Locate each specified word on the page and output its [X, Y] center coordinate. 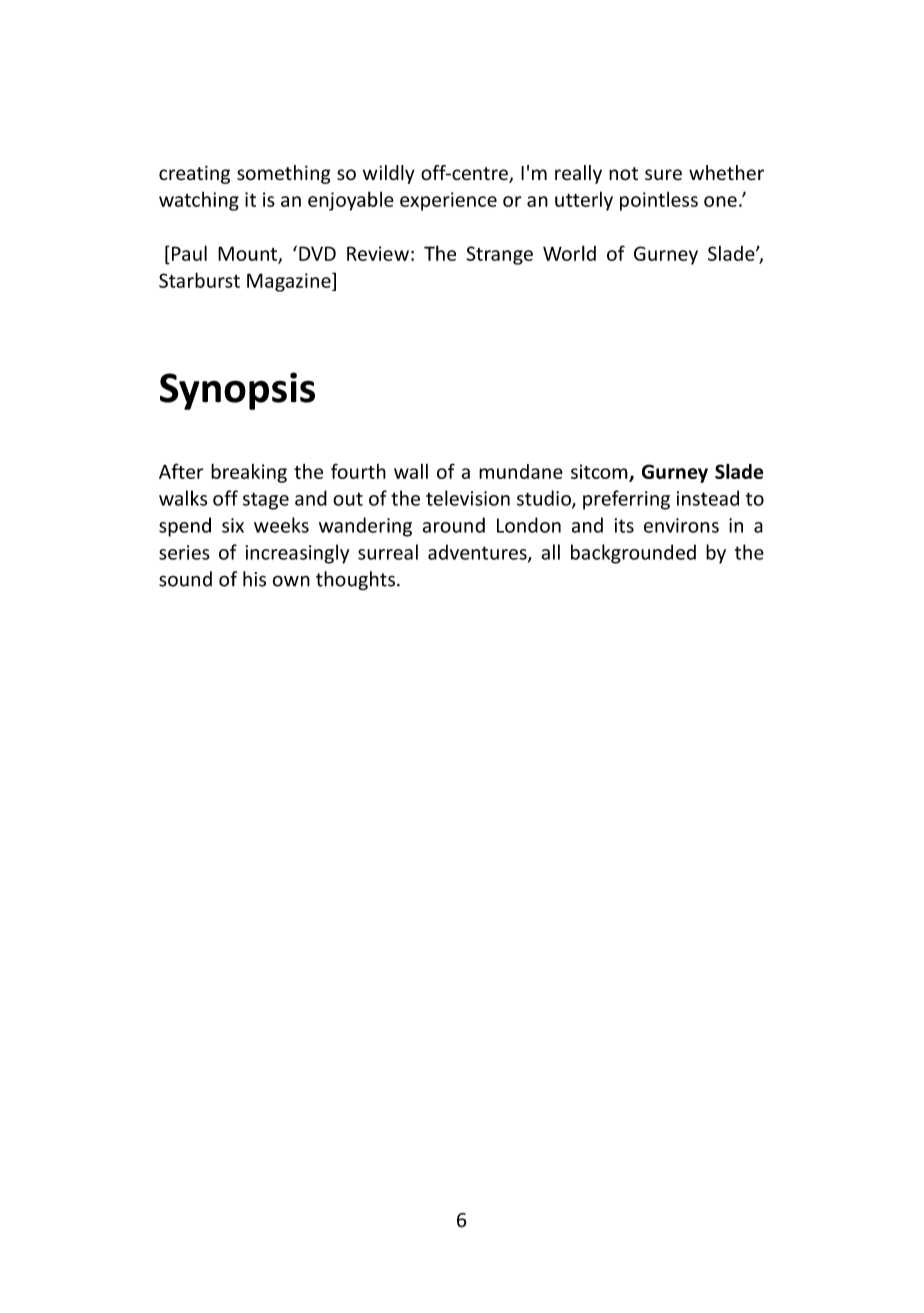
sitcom [600, 472]
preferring [626, 500]
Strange [500, 255]
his [254, 579]
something [284, 174]
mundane [521, 471]
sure [663, 175]
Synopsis [237, 391]
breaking [249, 473]
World [569, 253]
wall [411, 471]
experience [448, 201]
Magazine [290, 282]
